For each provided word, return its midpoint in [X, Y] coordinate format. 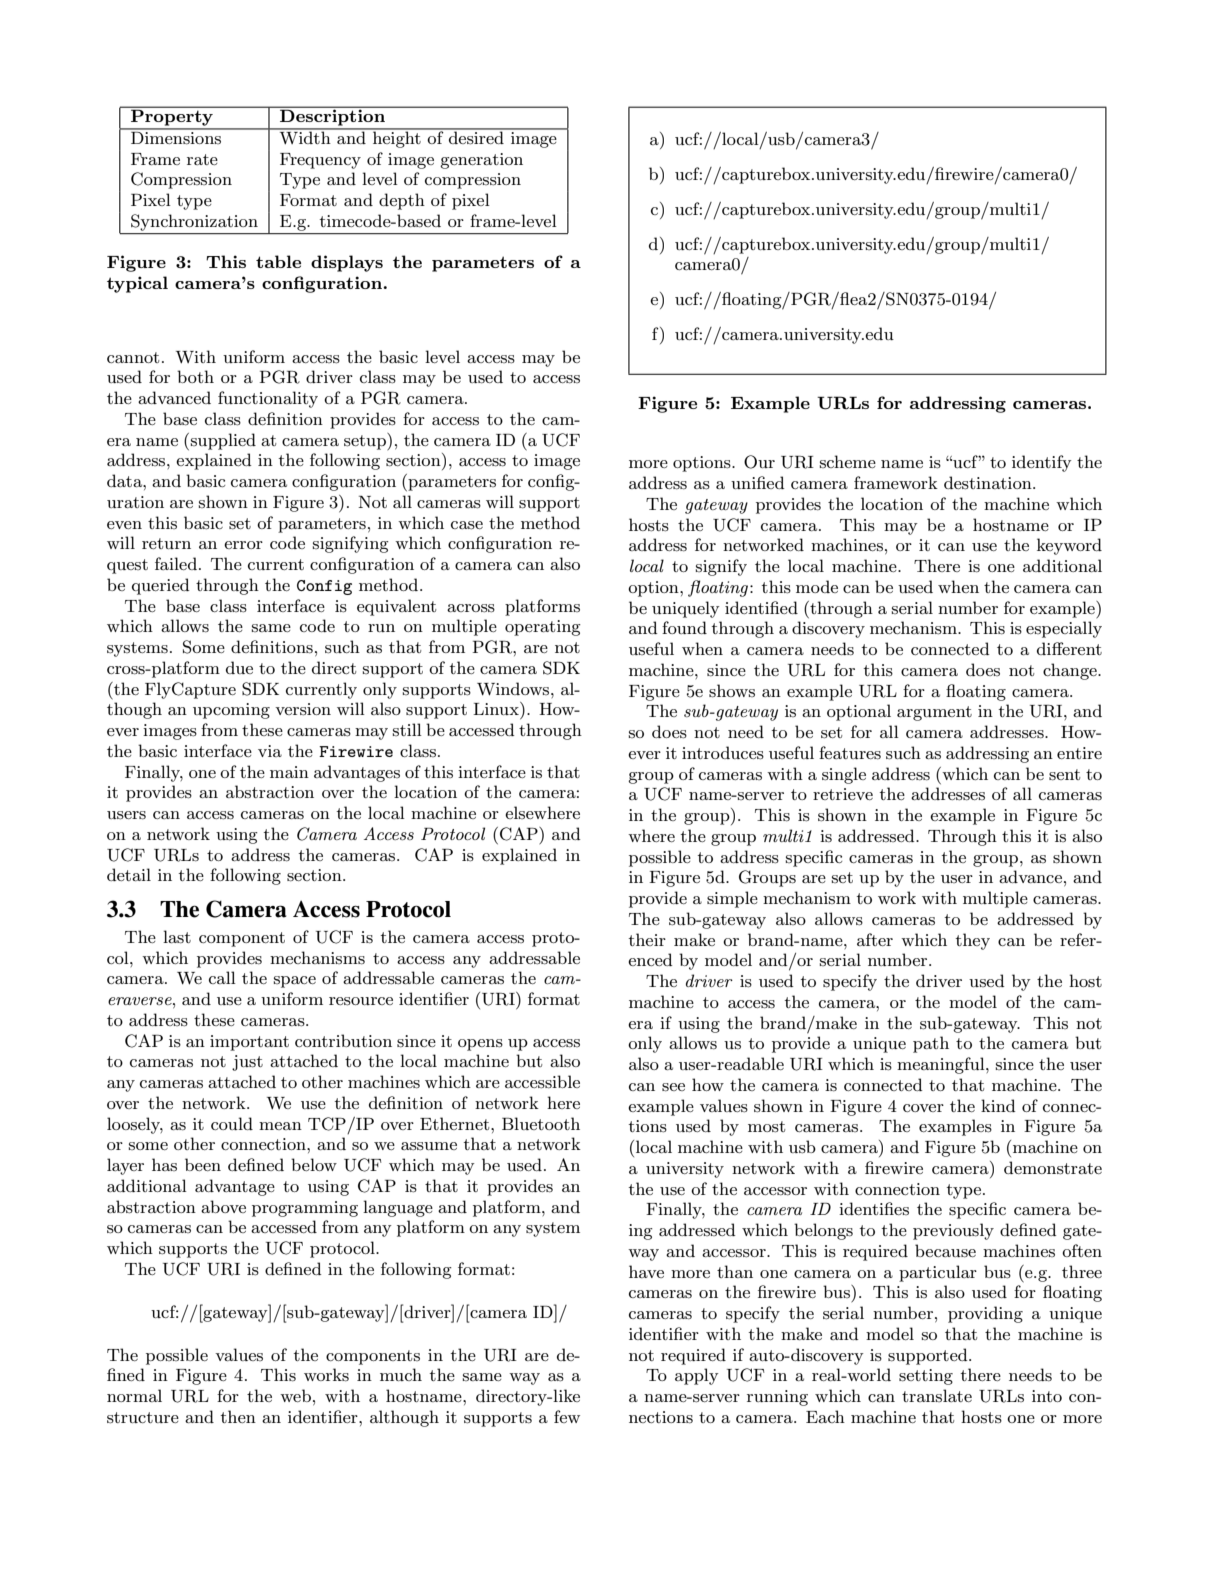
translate [937, 1395]
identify [1042, 463]
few [567, 1416]
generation [481, 161]
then [238, 1416]
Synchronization [194, 222]
